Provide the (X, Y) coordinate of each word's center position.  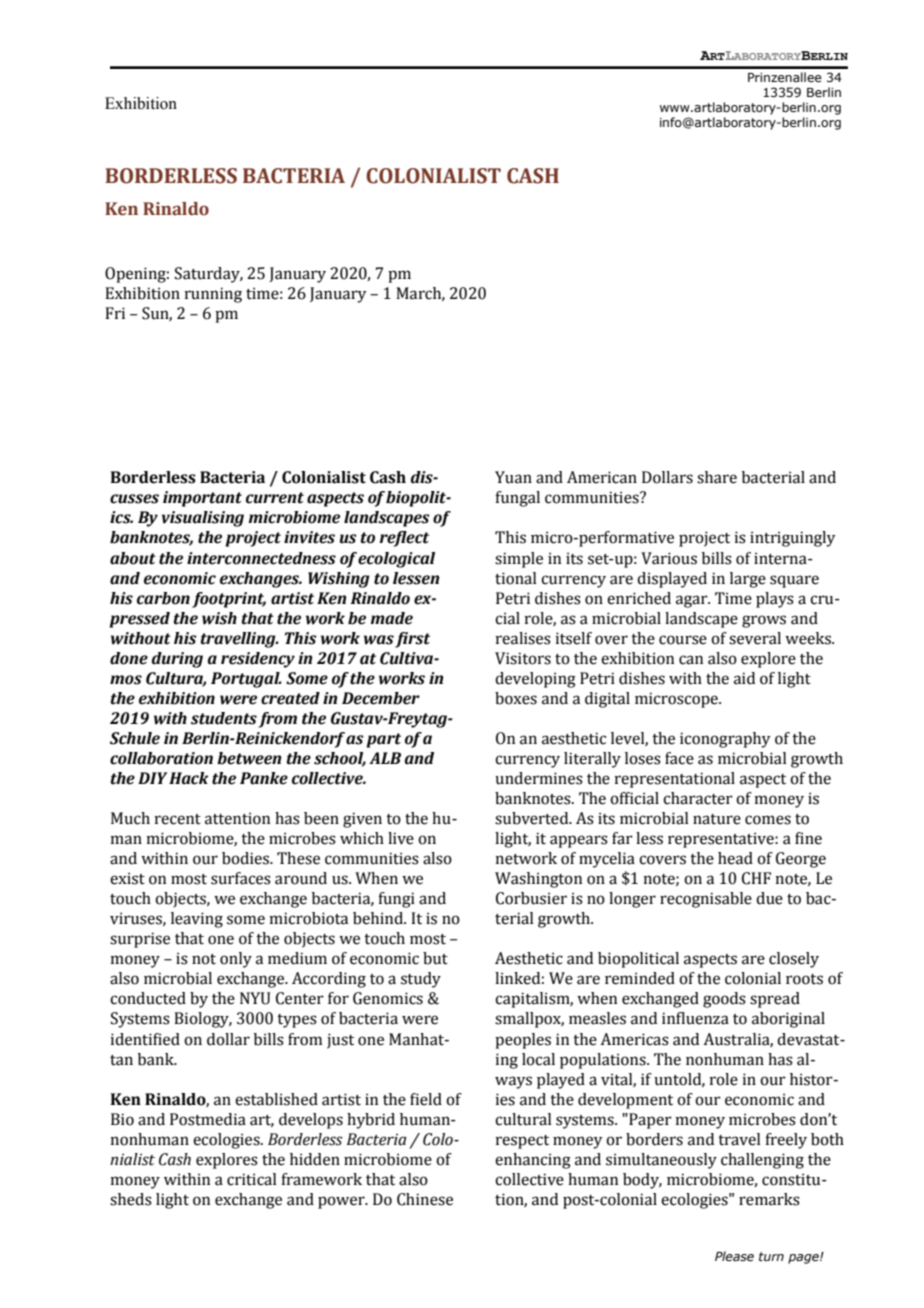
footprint (229, 600)
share (717, 477)
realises (523, 638)
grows (764, 621)
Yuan (513, 477)
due (769, 898)
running (213, 295)
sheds (131, 1199)
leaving (197, 920)
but (435, 958)
